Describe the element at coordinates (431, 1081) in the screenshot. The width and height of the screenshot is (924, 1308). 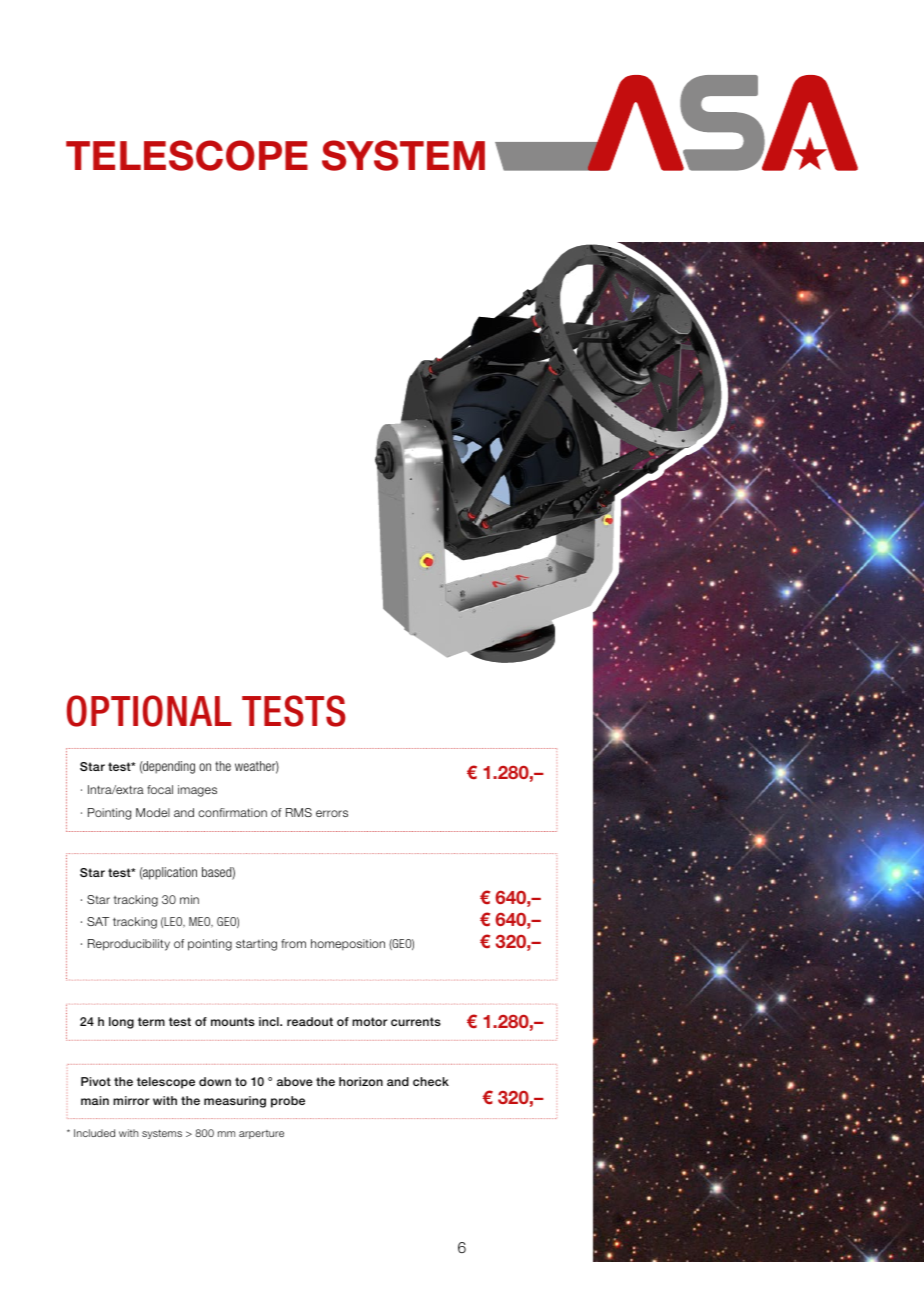
I see `check` at that location.
